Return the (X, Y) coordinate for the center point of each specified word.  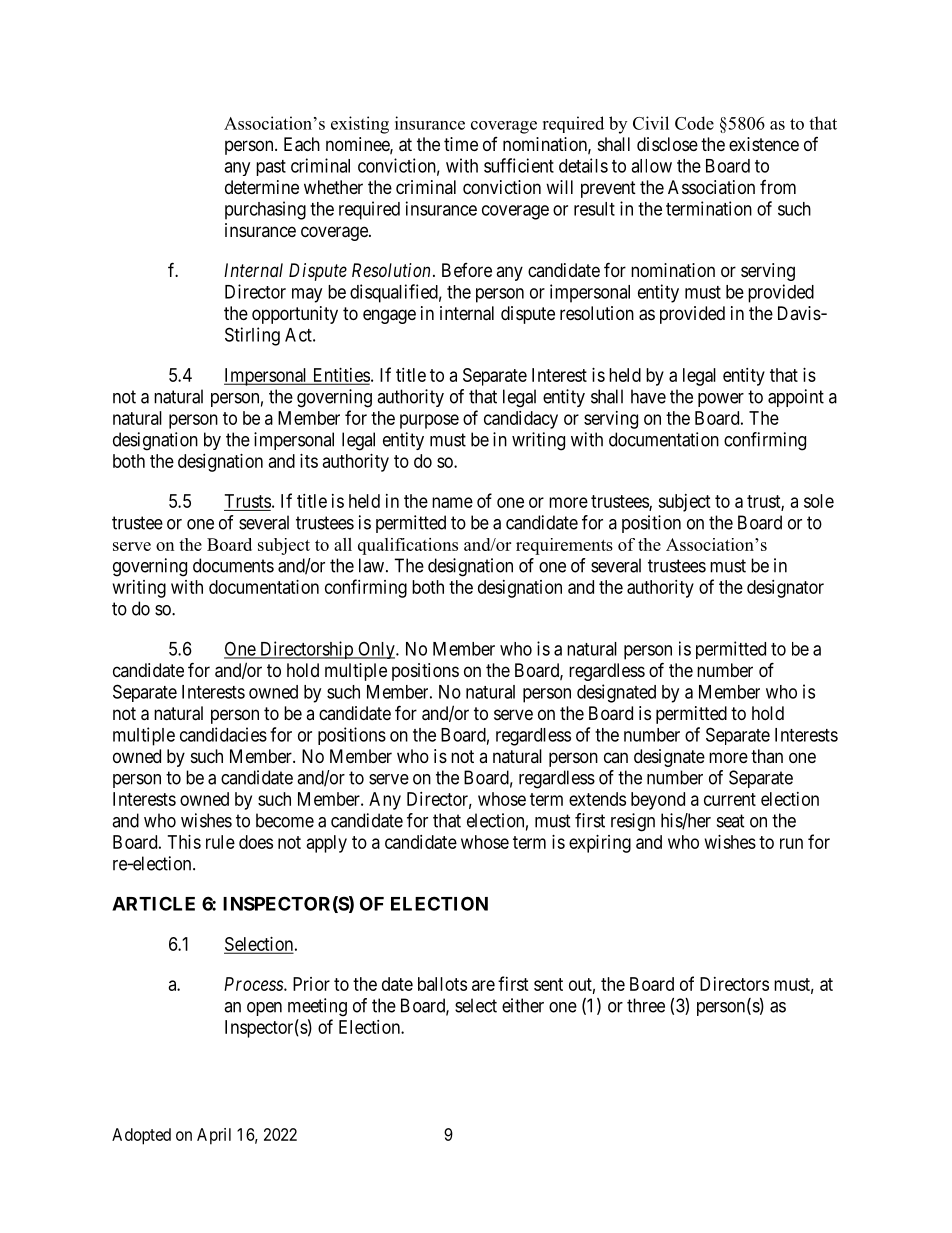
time (461, 144)
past (271, 168)
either (523, 1005)
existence (764, 144)
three (646, 1005)
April (214, 1136)
